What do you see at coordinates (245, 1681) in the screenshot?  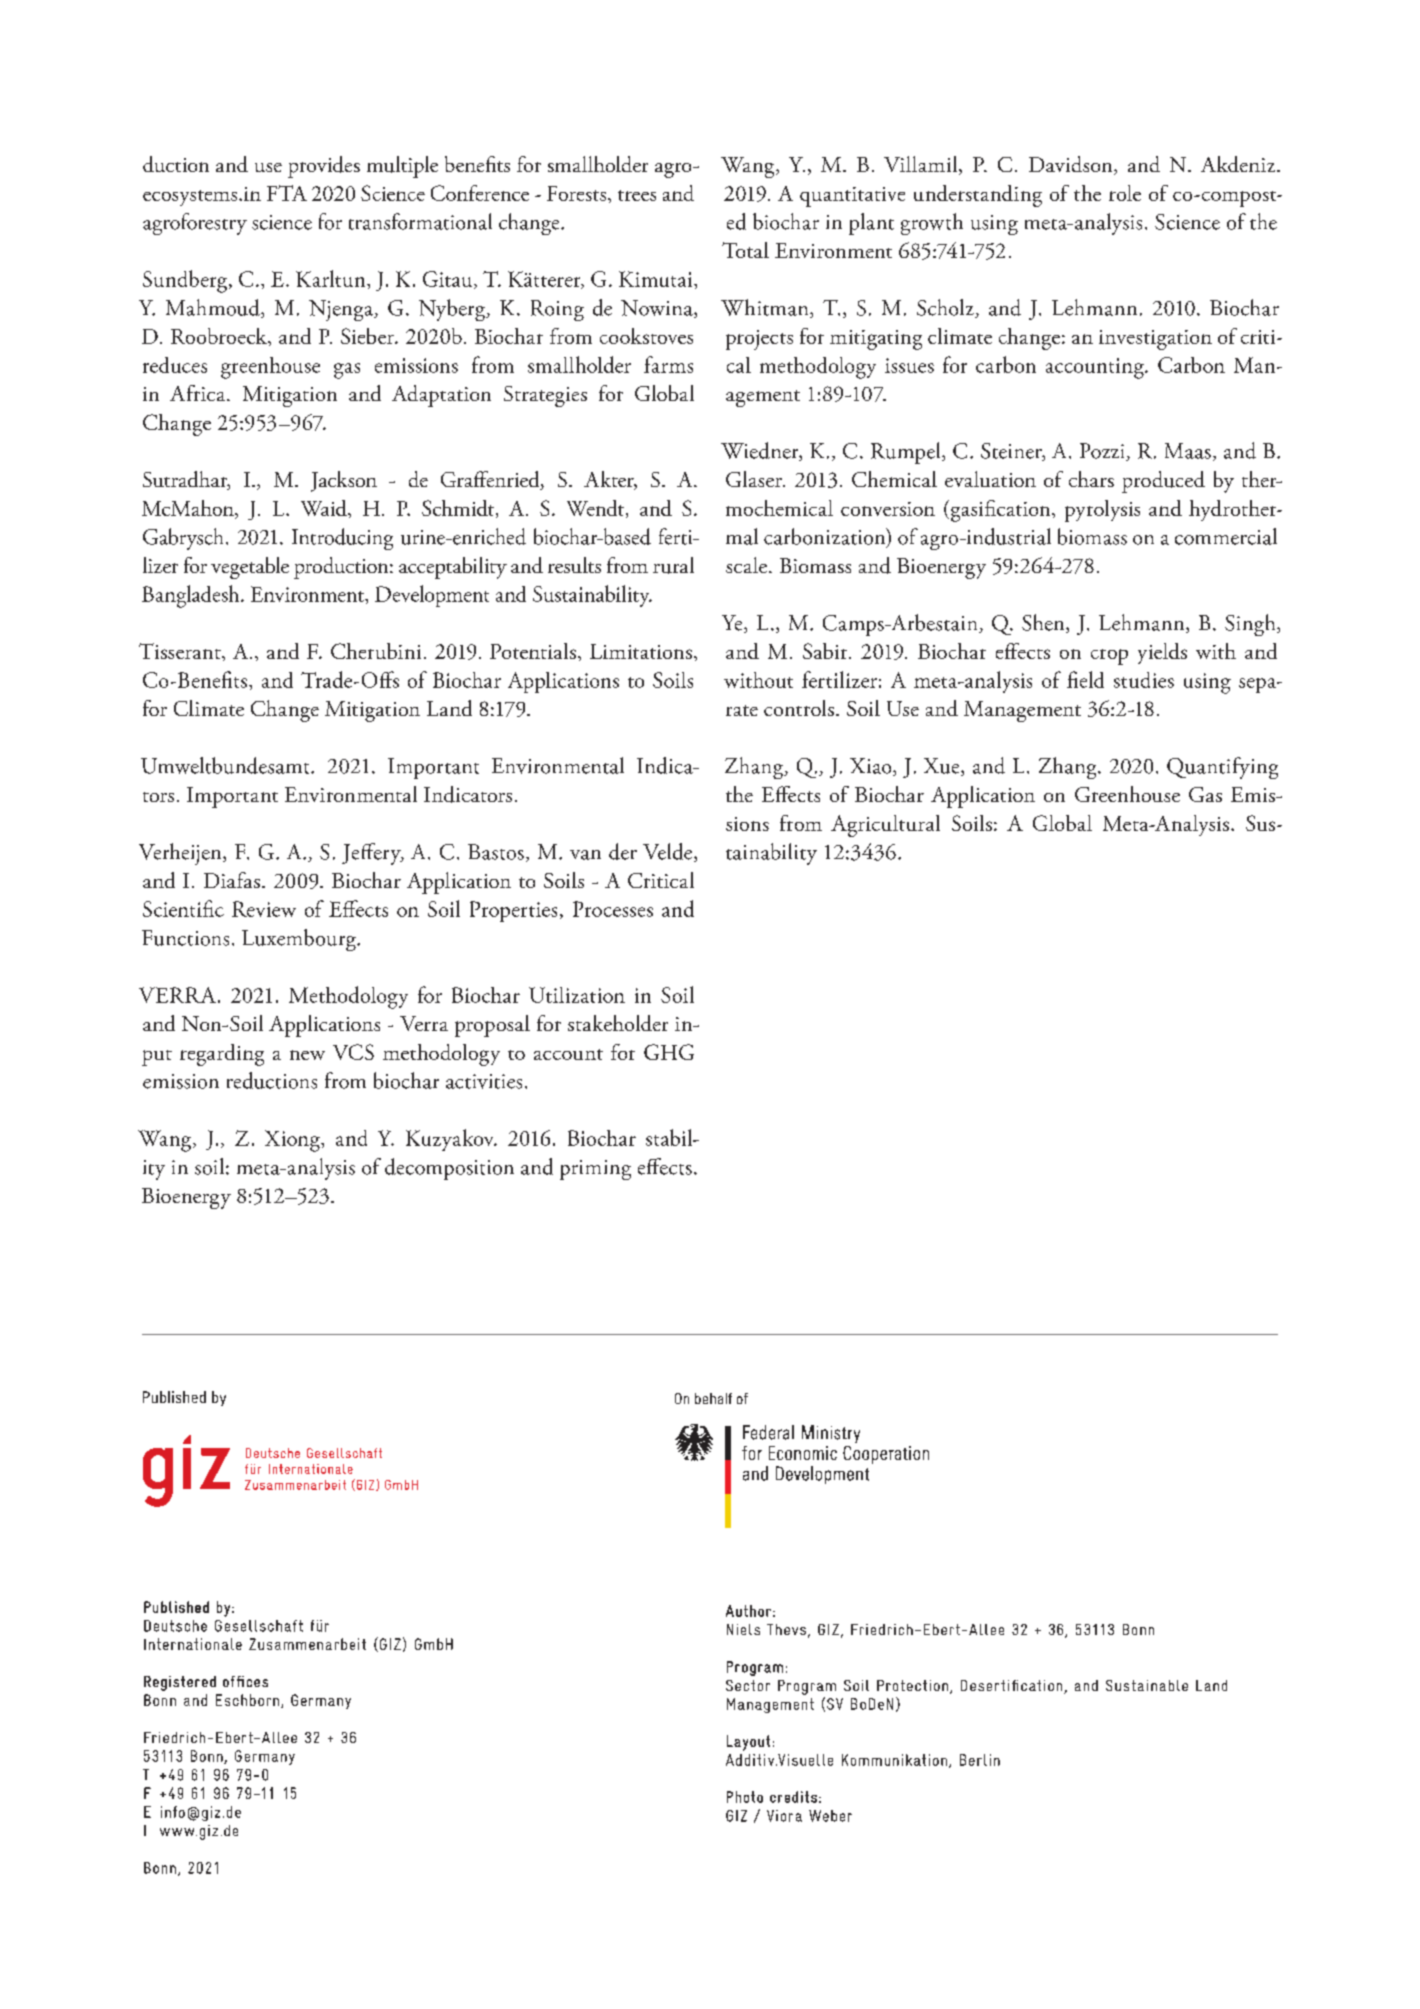 I see `offices` at bounding box center [245, 1681].
